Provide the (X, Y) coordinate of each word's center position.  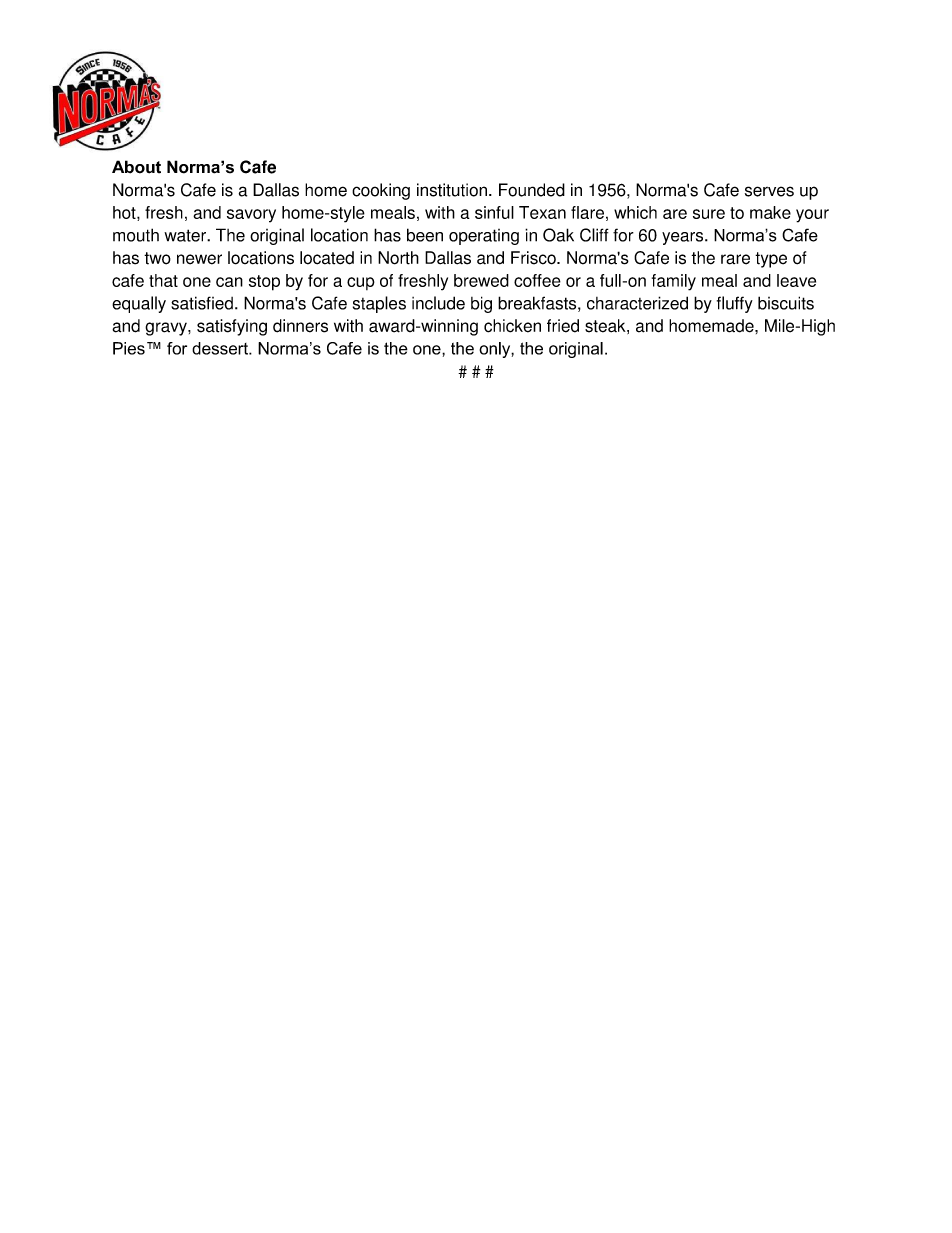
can (229, 282)
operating (484, 237)
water (186, 235)
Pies (129, 348)
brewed (481, 280)
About (136, 167)
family (674, 282)
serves (769, 191)
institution (452, 190)
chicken (512, 326)
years (684, 238)
